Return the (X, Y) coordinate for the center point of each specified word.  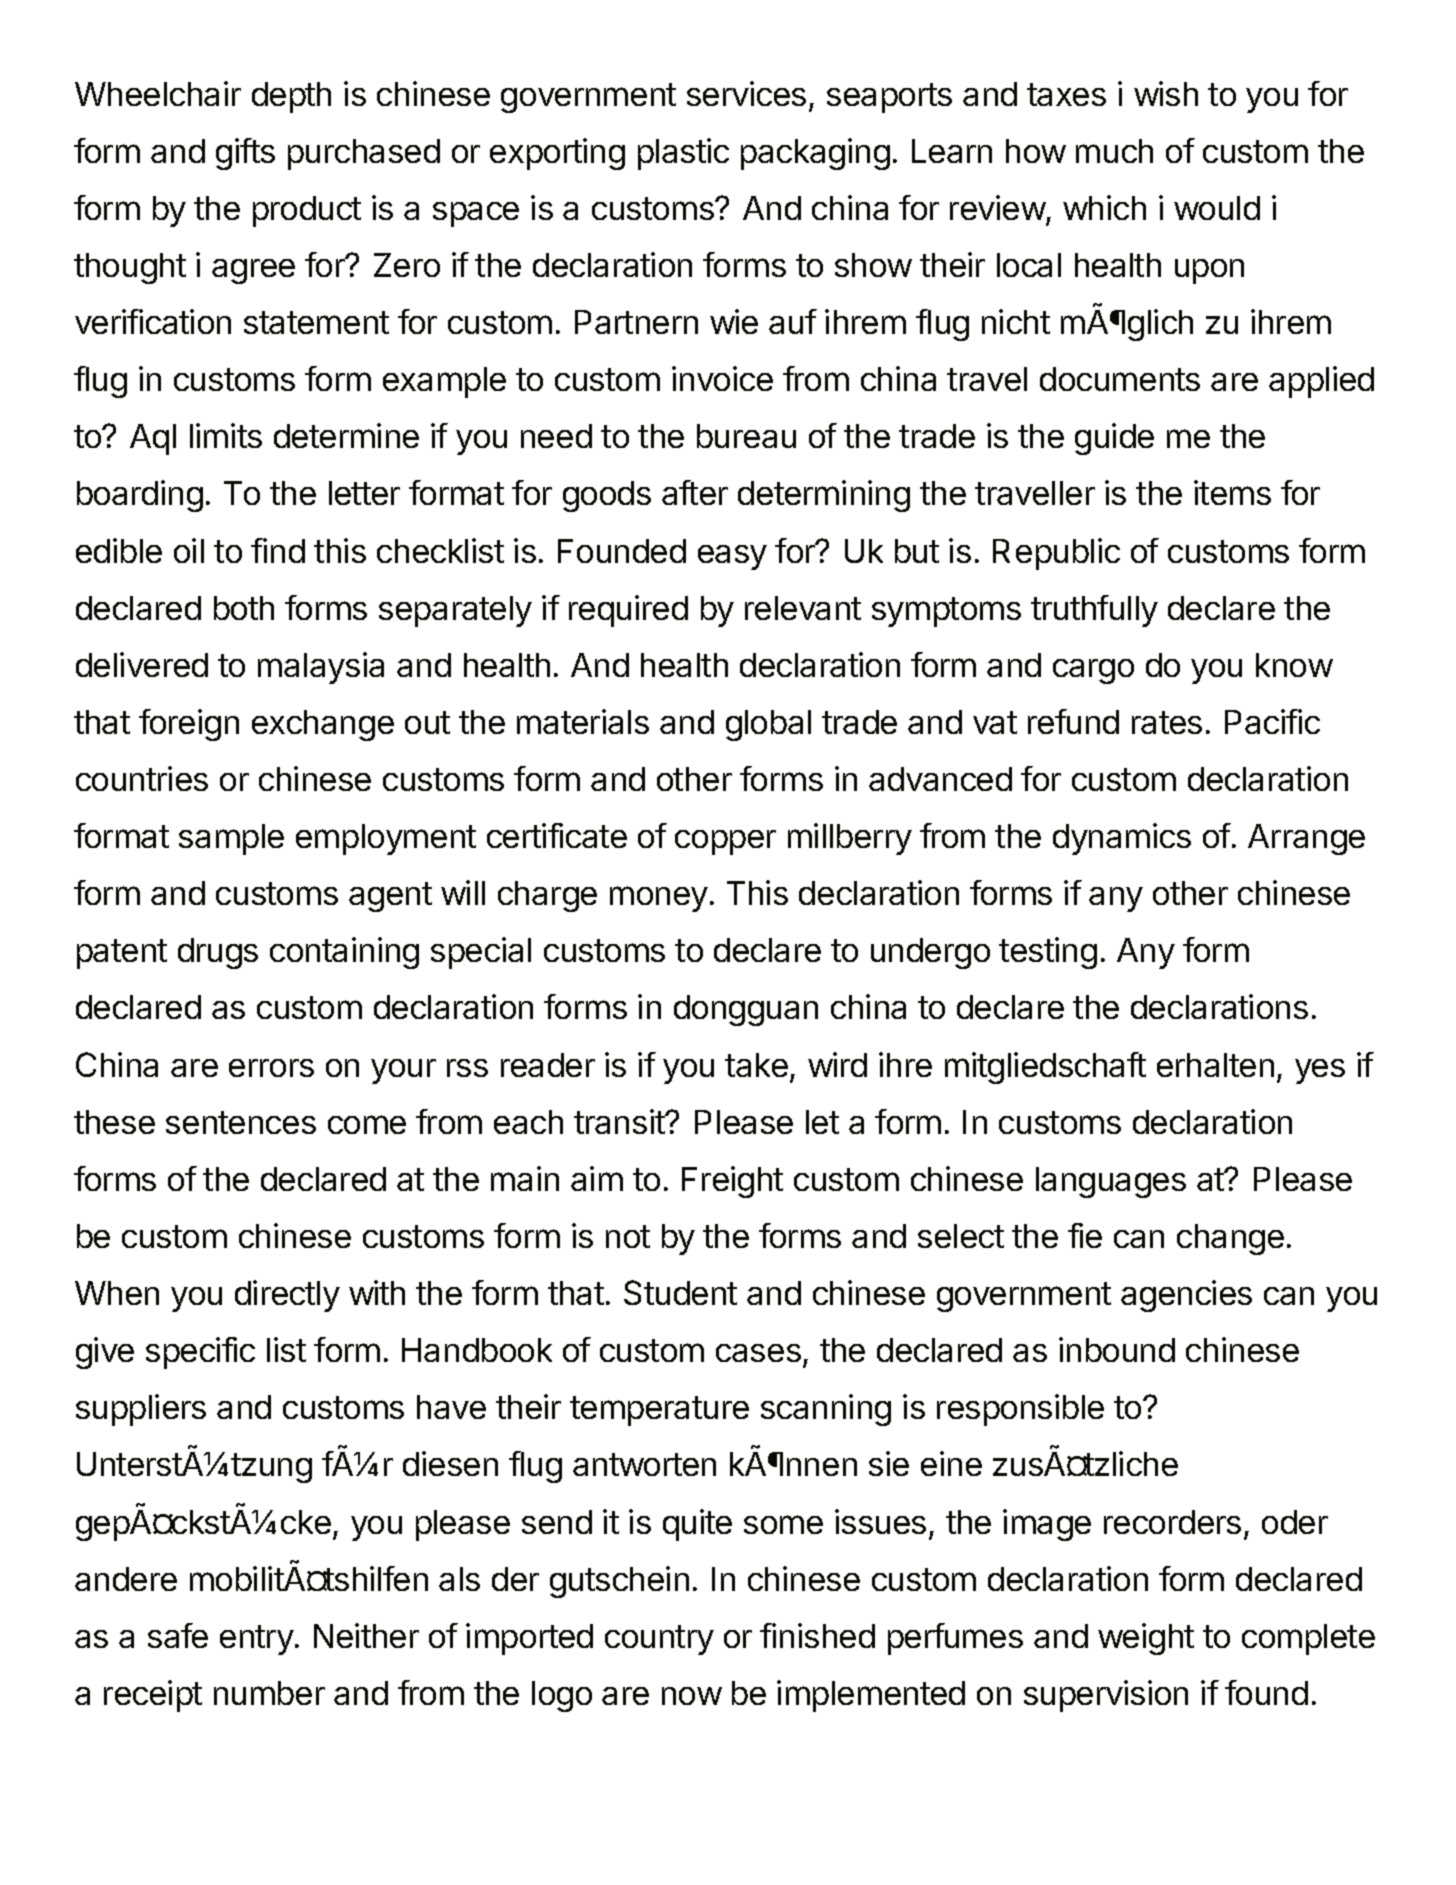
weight (1146, 1639)
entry (257, 1640)
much (1114, 151)
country (659, 1640)
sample (231, 839)
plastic (683, 154)
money (659, 899)
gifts (245, 154)
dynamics (1122, 839)
